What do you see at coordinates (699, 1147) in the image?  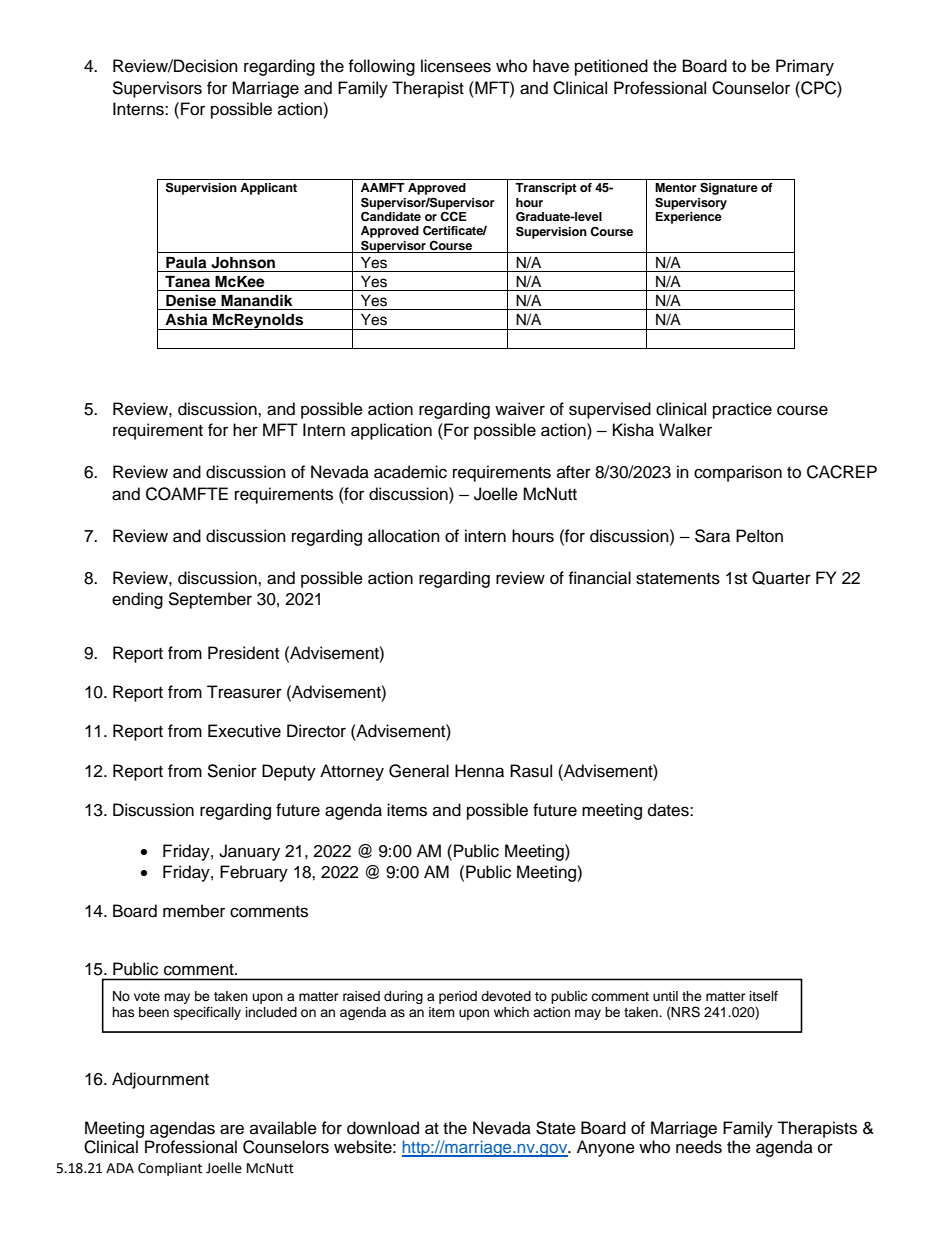 I see `needs` at bounding box center [699, 1147].
